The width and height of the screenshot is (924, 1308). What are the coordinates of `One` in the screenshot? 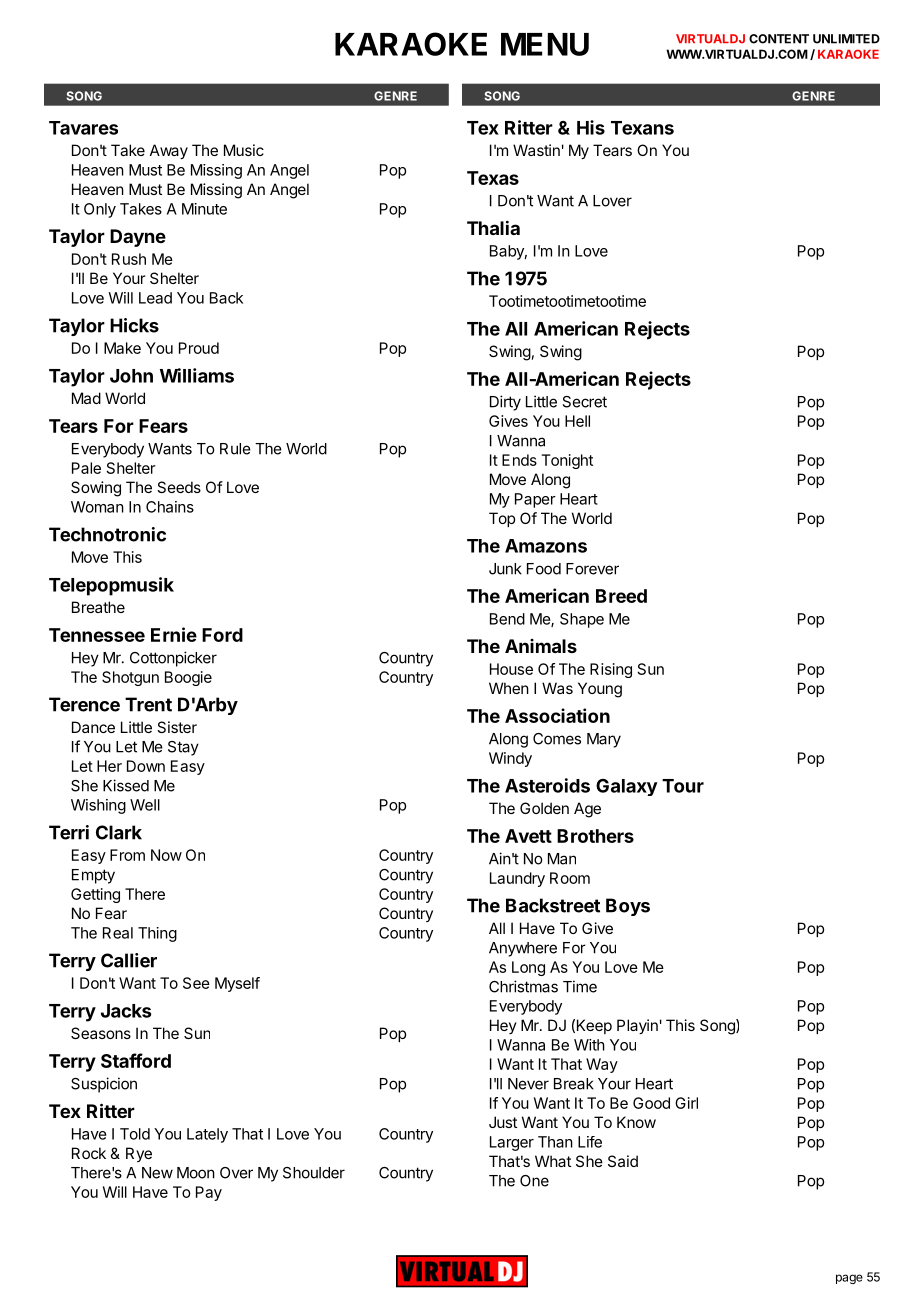 It's located at (534, 1181).
